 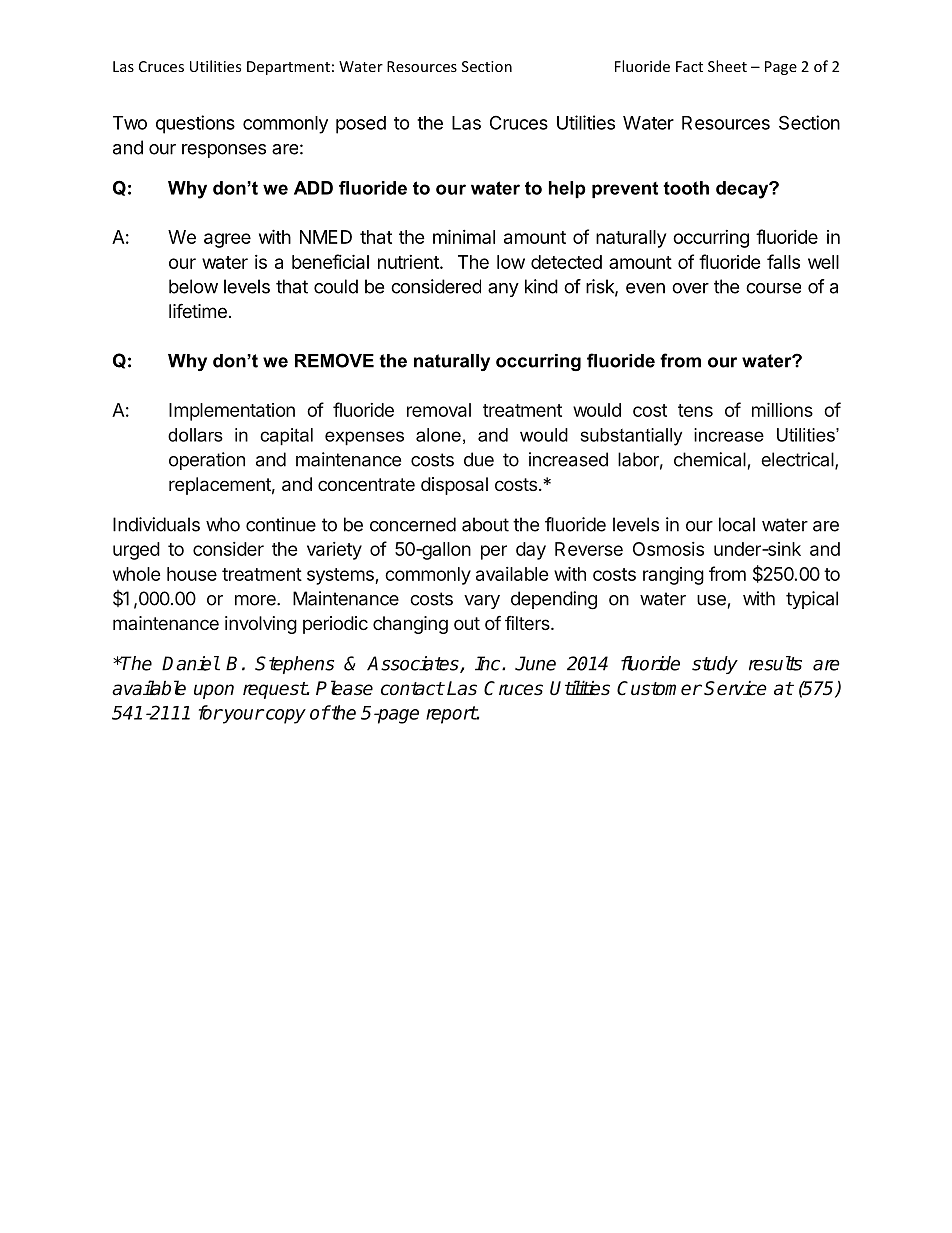 What do you see at coordinates (214, 691) in the document?
I see `upon` at bounding box center [214, 691].
